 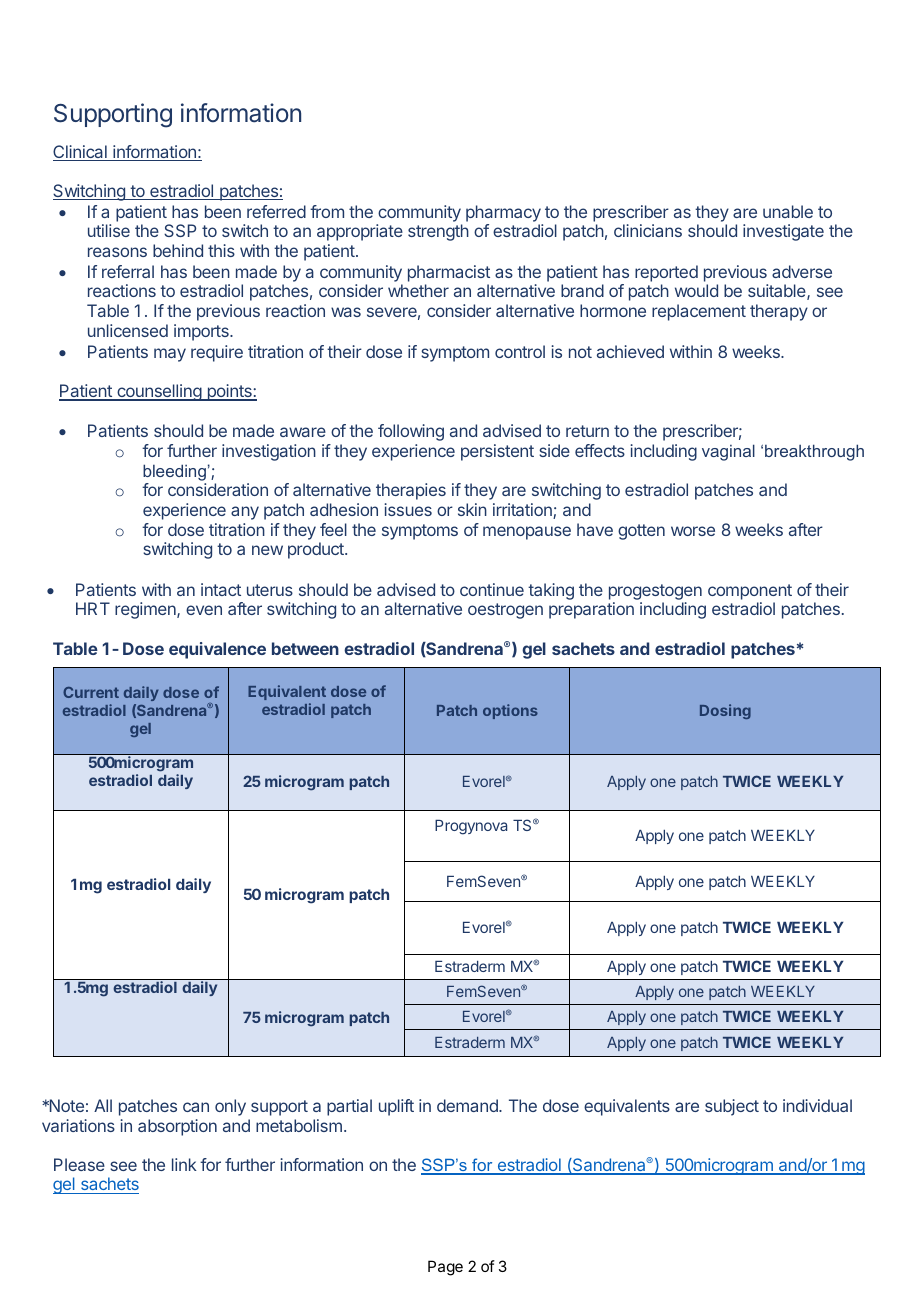 What do you see at coordinates (445, 1268) in the document?
I see `Page` at bounding box center [445, 1268].
